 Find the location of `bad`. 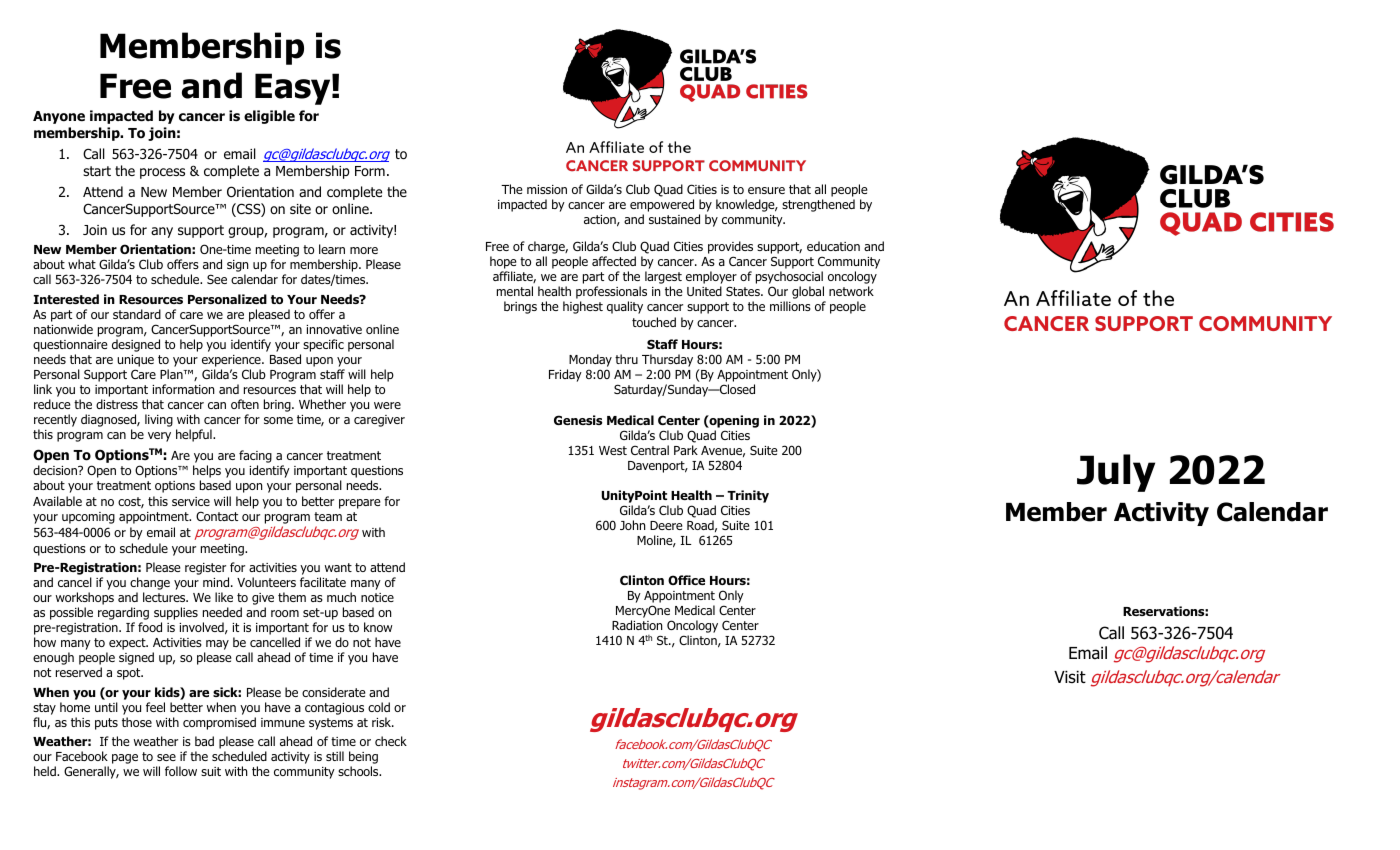

bad is located at coordinates (204, 741).
